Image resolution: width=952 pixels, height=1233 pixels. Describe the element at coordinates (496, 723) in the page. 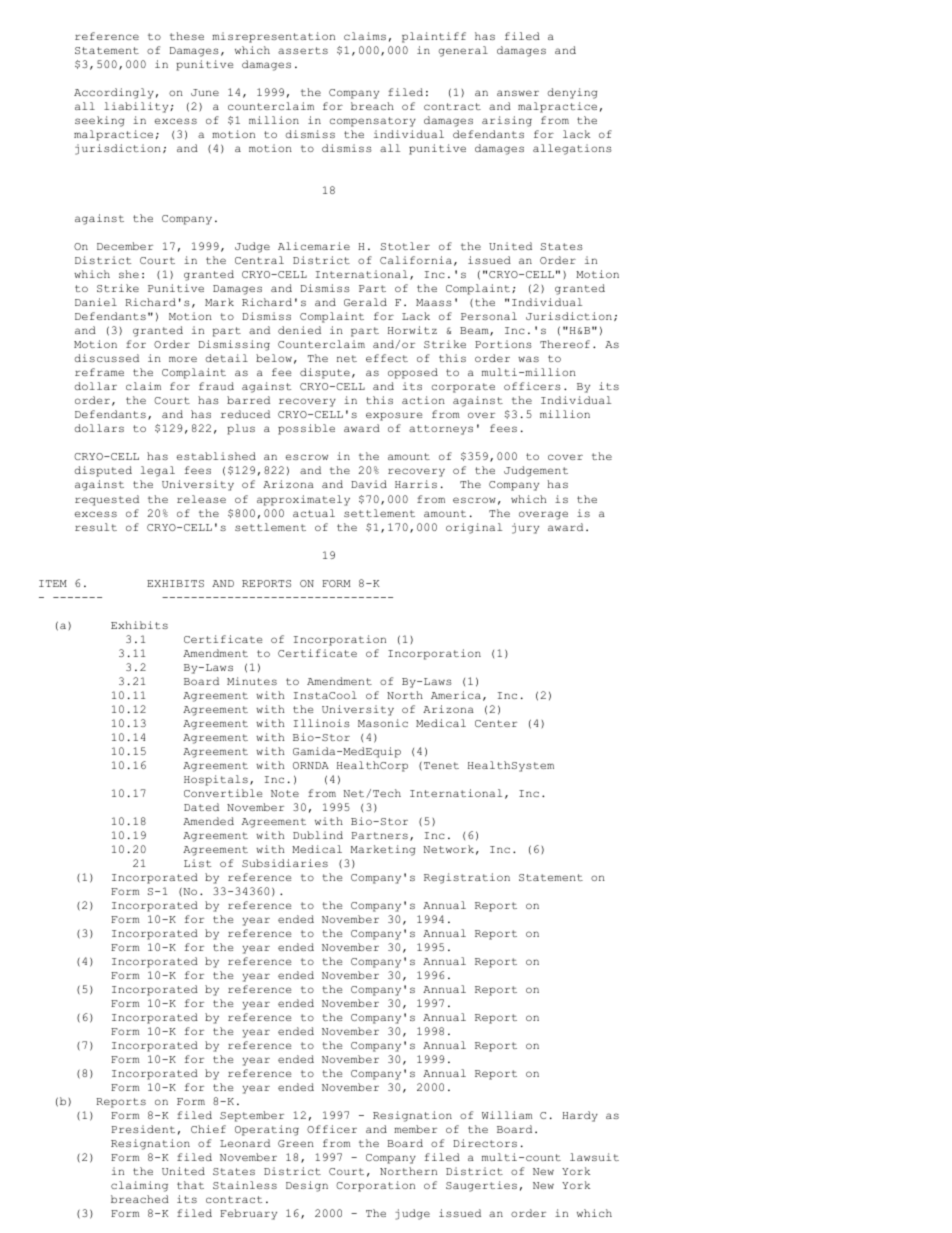

I see `Center` at that location.
